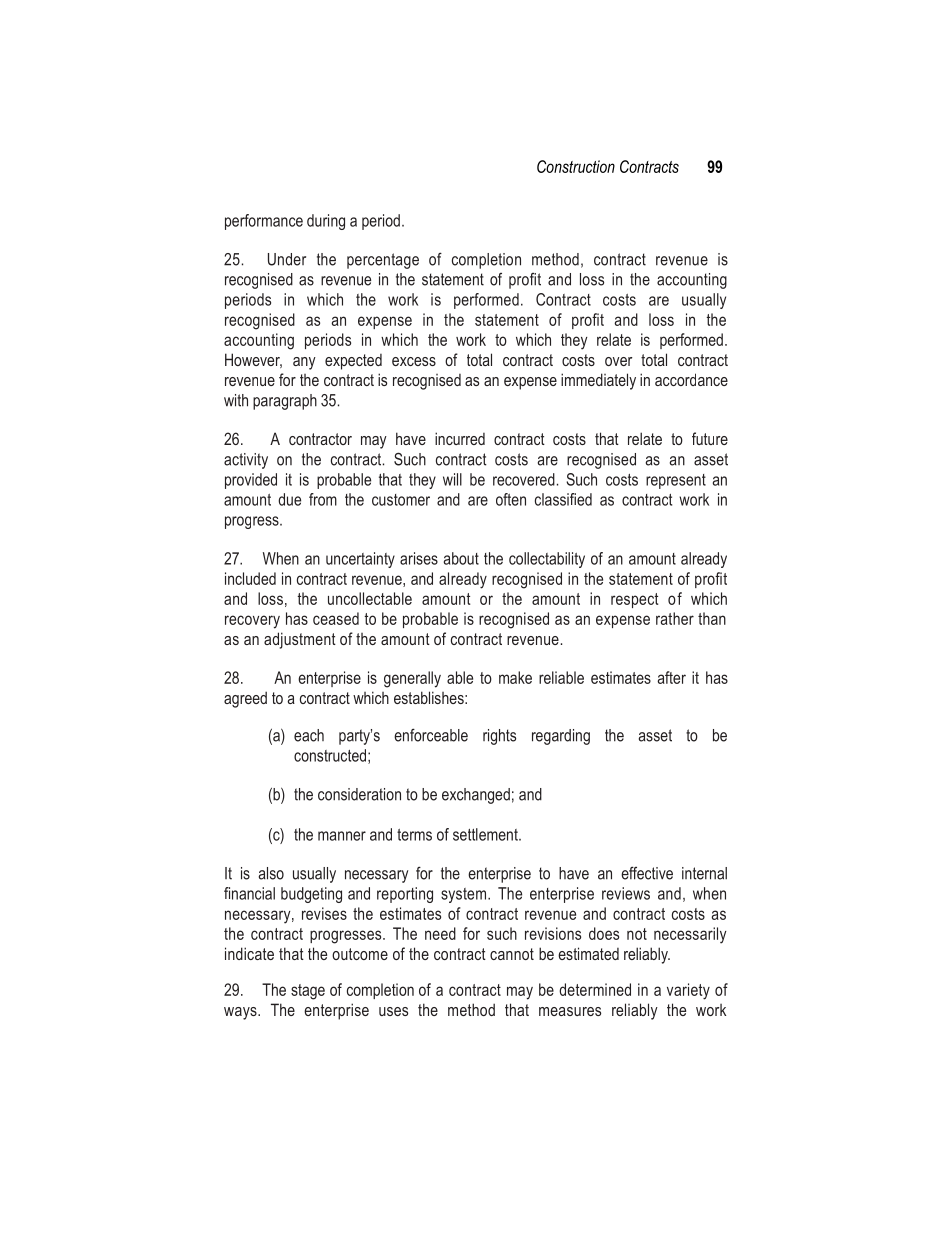 The height and width of the document is (1233, 952). I want to click on about, so click(461, 558).
